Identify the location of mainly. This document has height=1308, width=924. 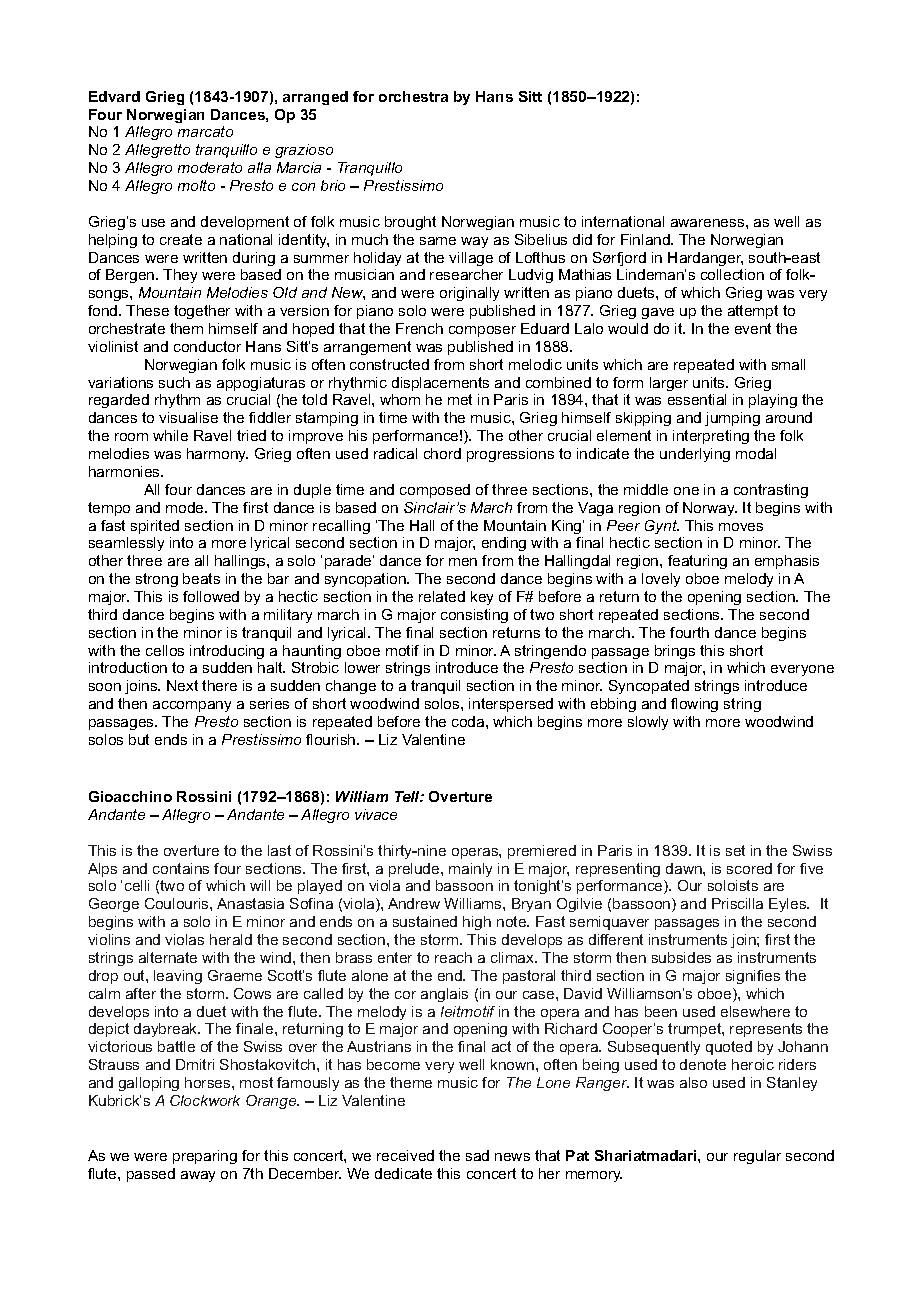
(470, 870).
